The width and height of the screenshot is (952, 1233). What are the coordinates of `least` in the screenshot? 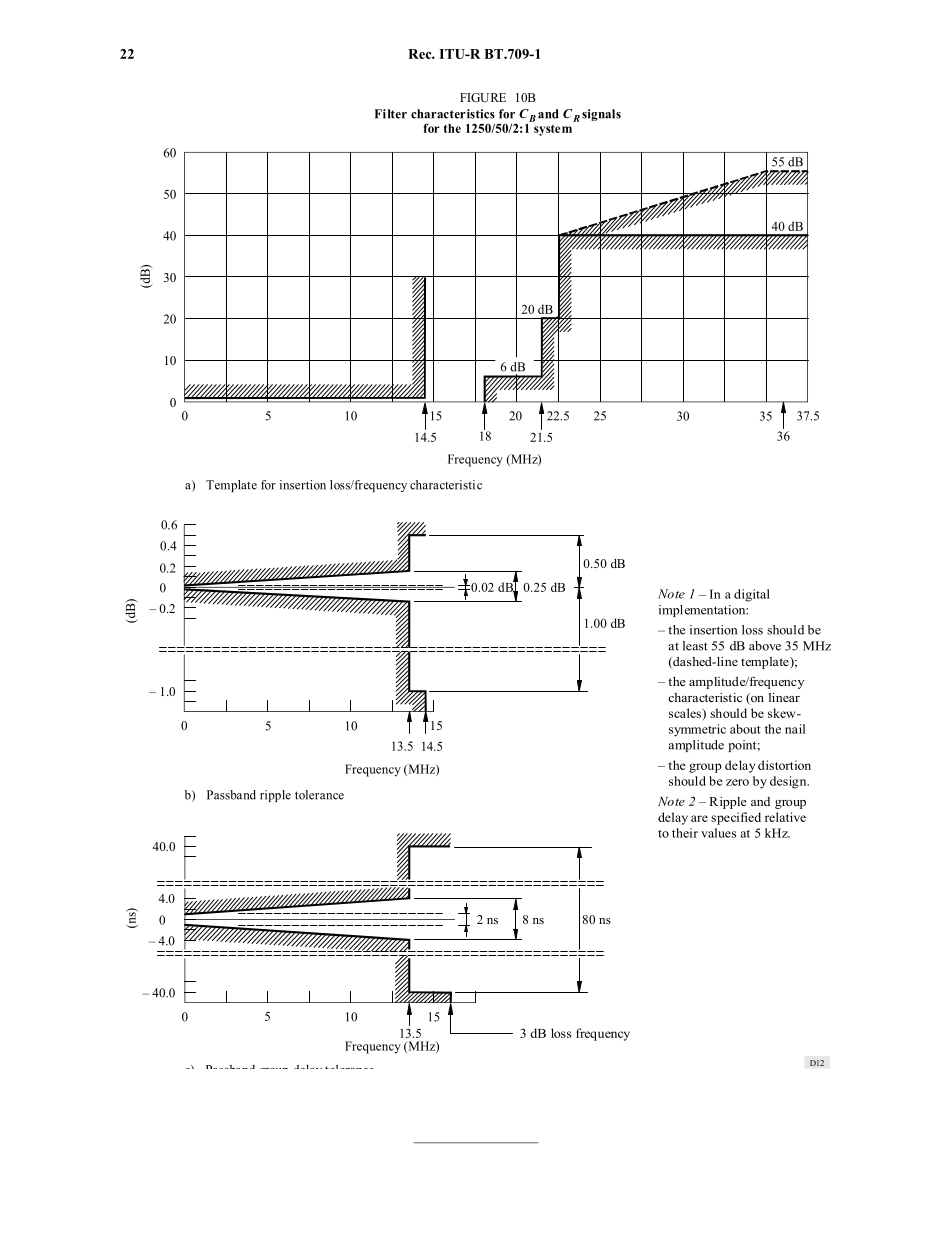 It's located at (695, 646).
